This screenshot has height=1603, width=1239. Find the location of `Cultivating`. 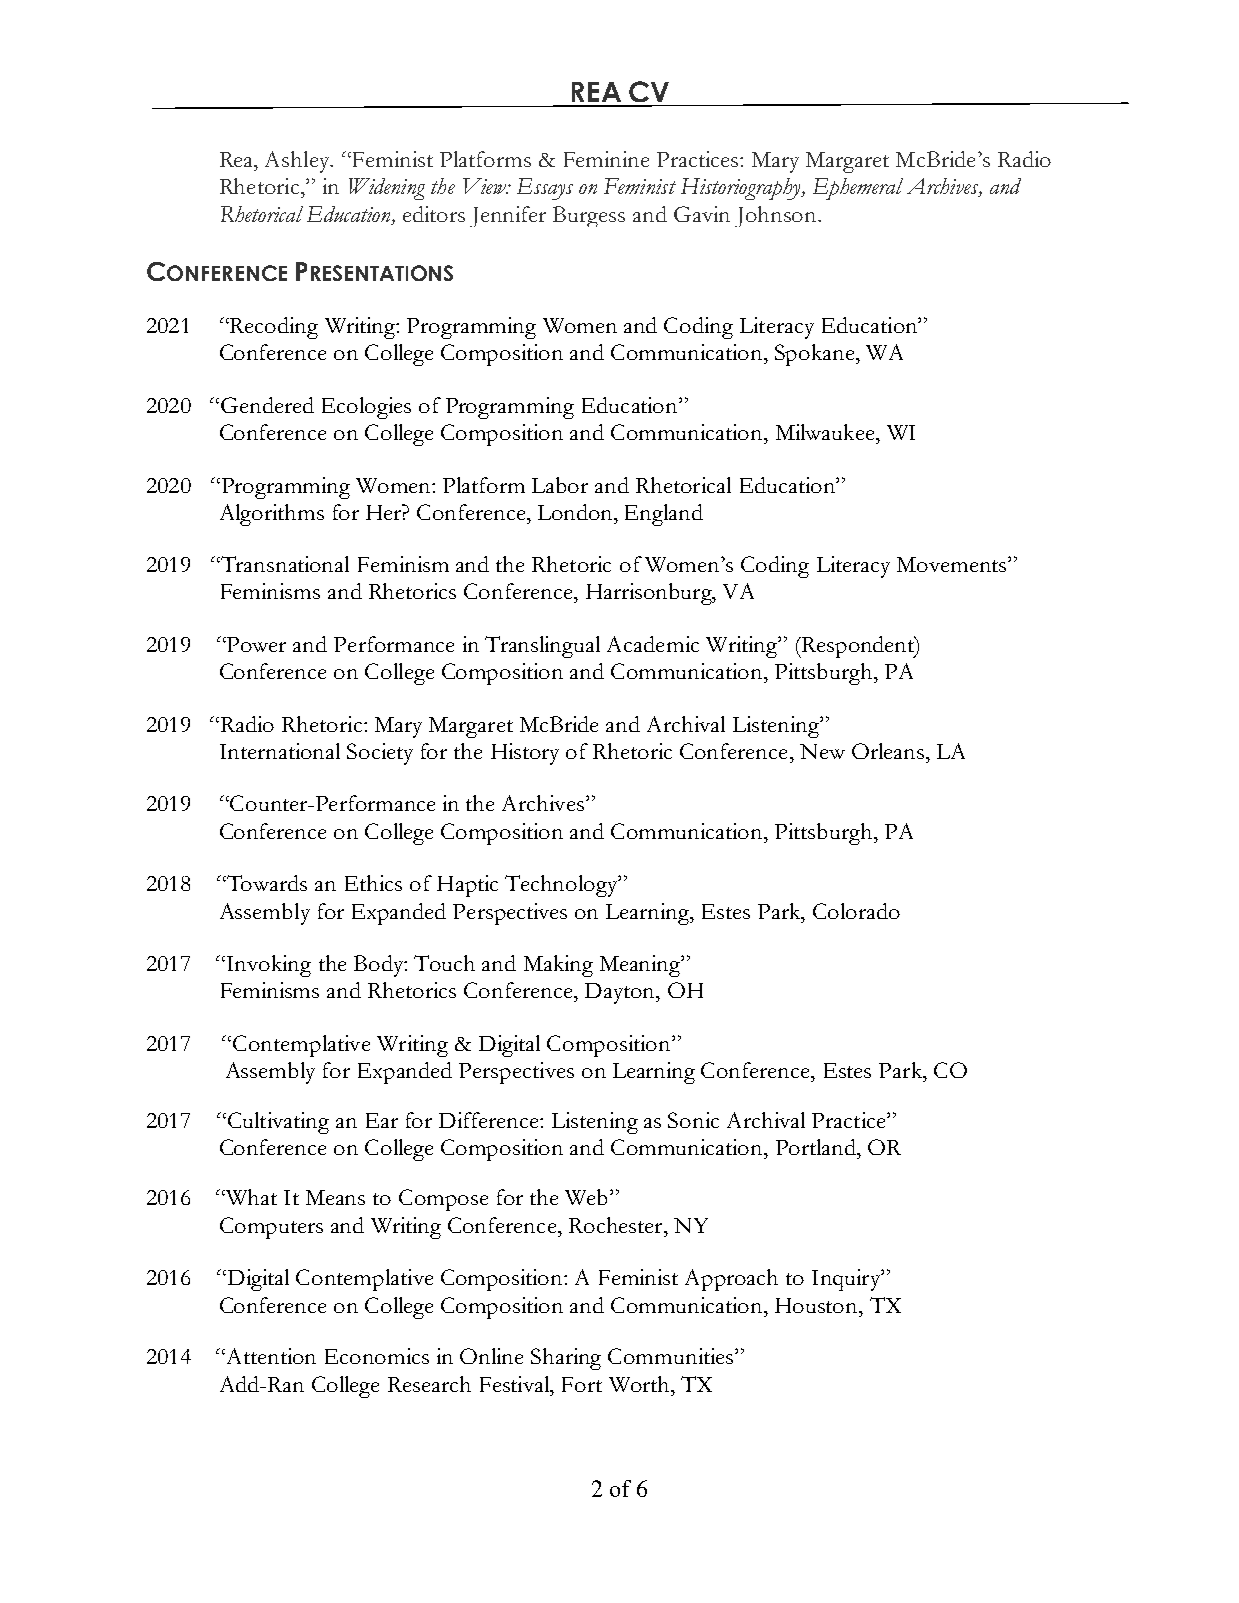

Cultivating is located at coordinates (277, 1123).
